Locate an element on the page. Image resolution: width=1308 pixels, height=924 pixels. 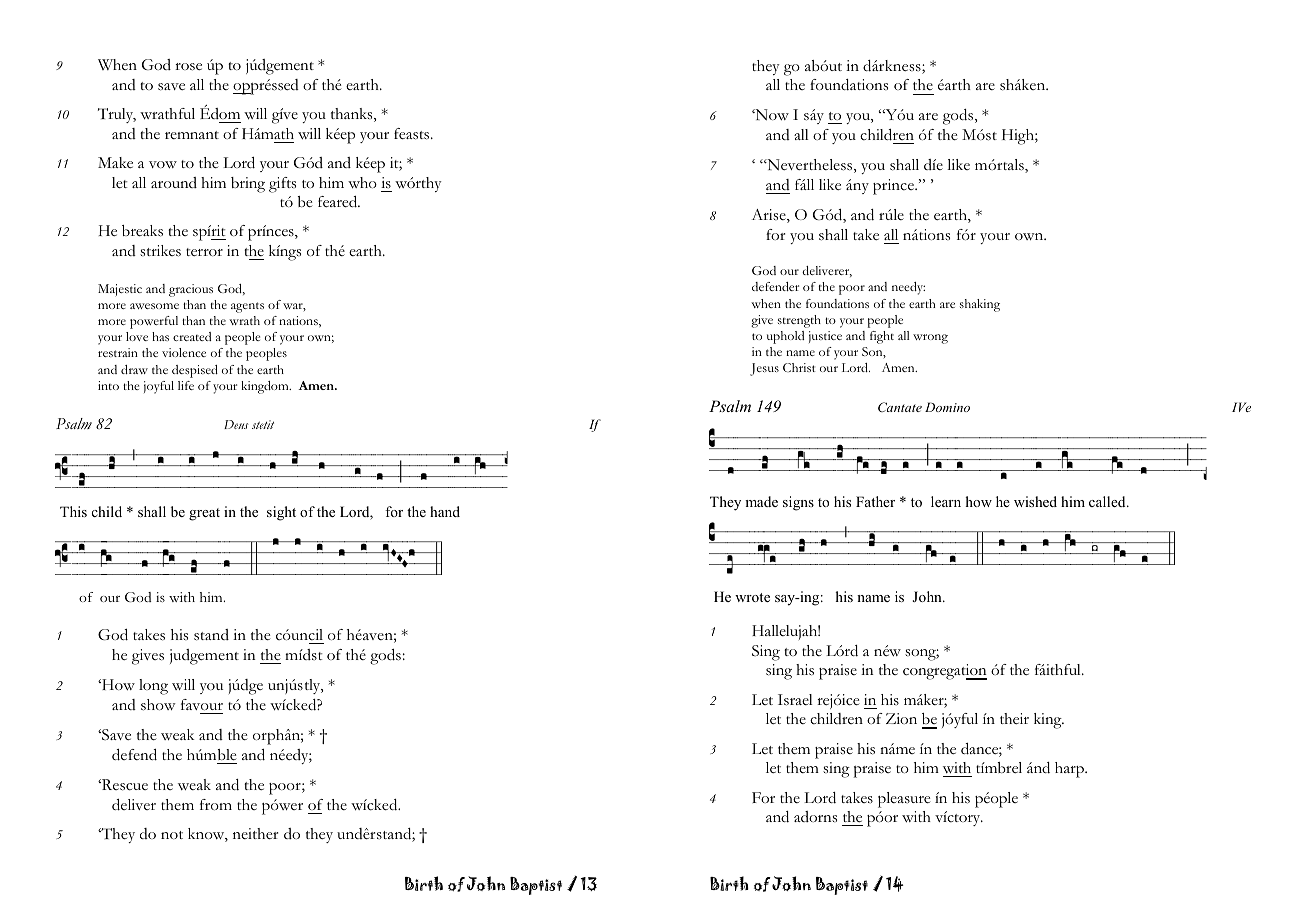
feasts is located at coordinates (413, 134).
